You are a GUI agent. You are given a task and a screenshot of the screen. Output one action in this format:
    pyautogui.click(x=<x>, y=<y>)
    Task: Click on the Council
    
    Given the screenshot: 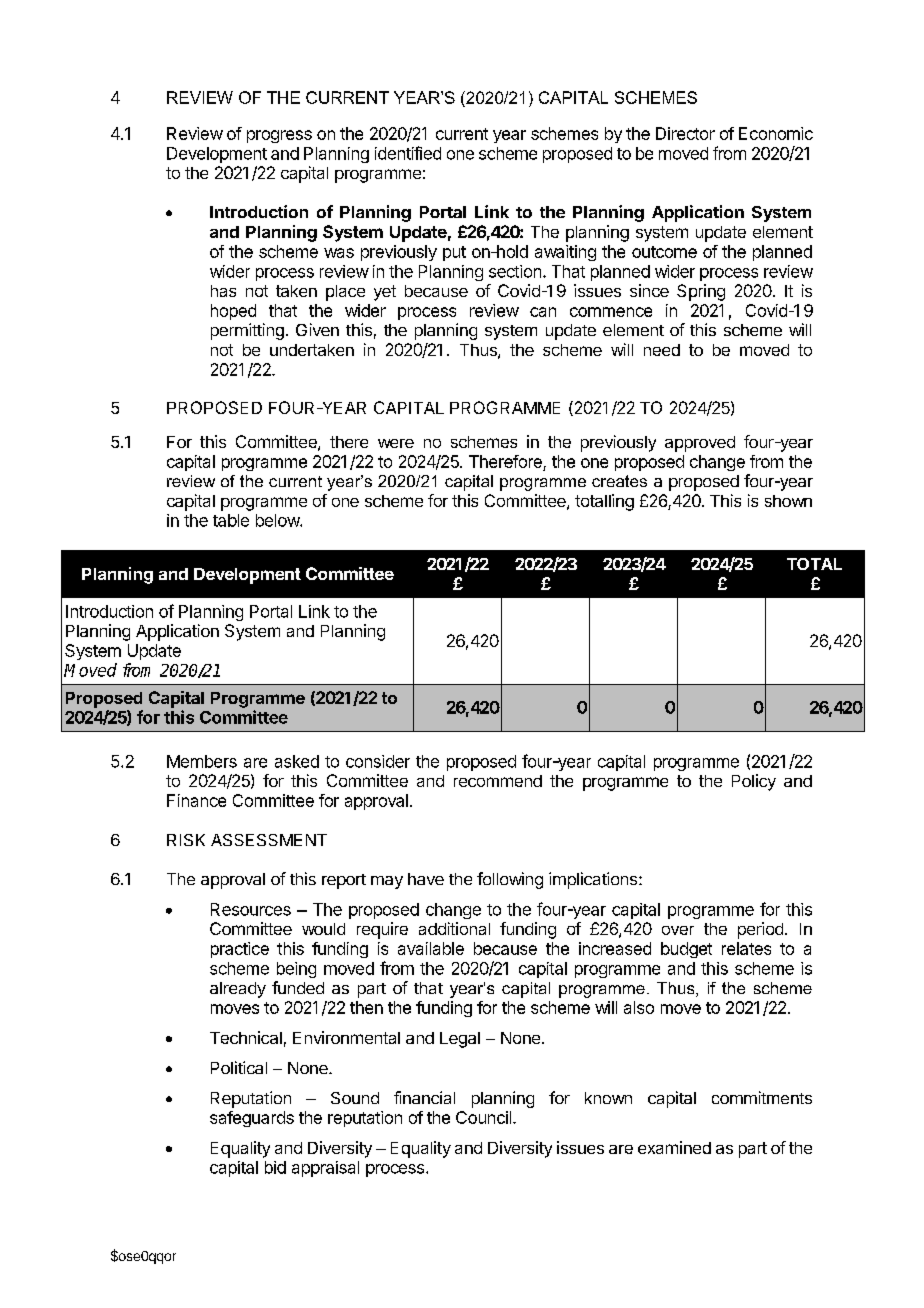 What is the action you would take?
    pyautogui.click(x=485, y=1117)
